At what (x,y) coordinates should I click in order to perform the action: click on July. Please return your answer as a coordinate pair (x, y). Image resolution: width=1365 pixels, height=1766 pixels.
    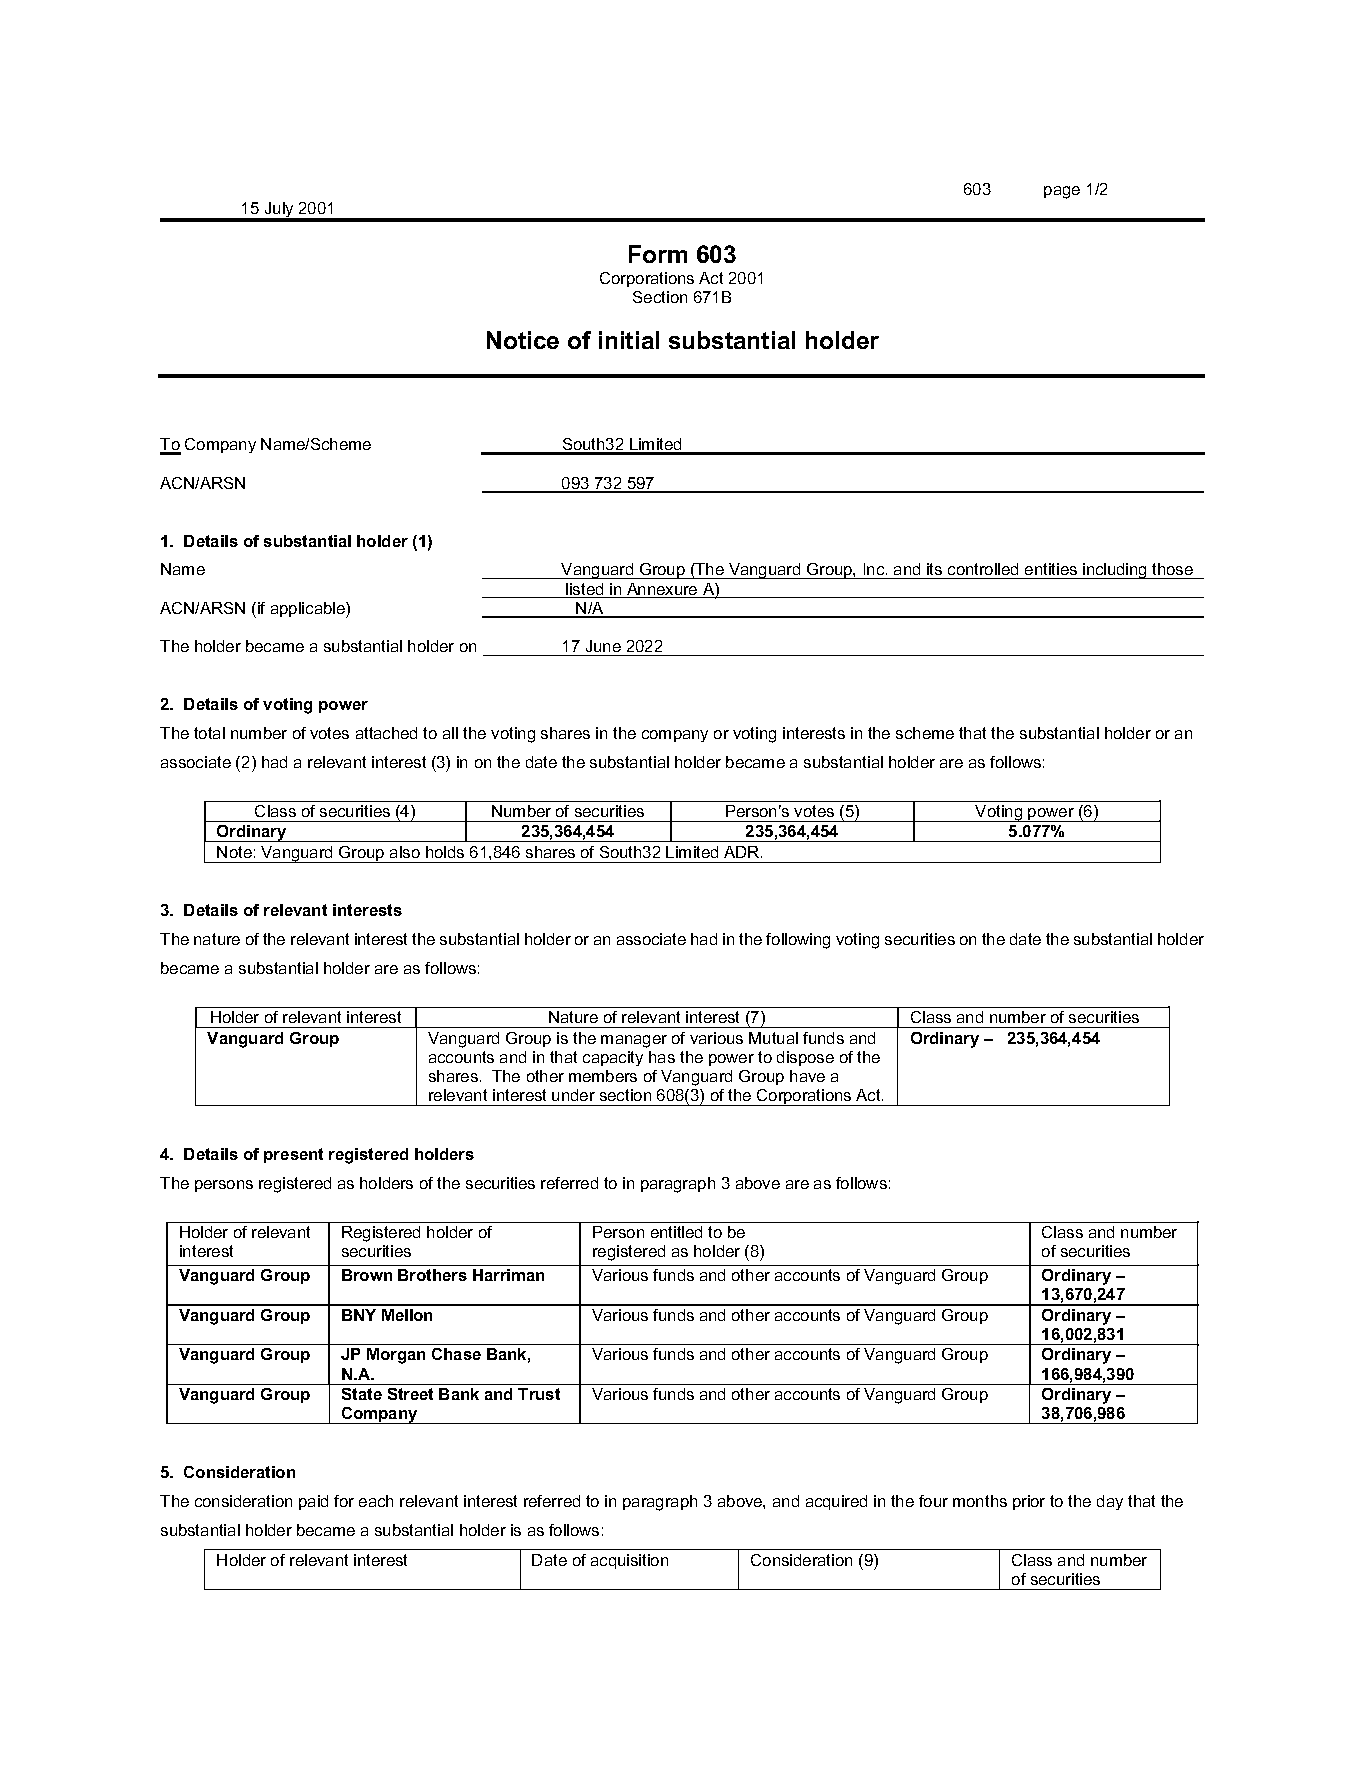
    Looking at the image, I should click on (279, 211).
